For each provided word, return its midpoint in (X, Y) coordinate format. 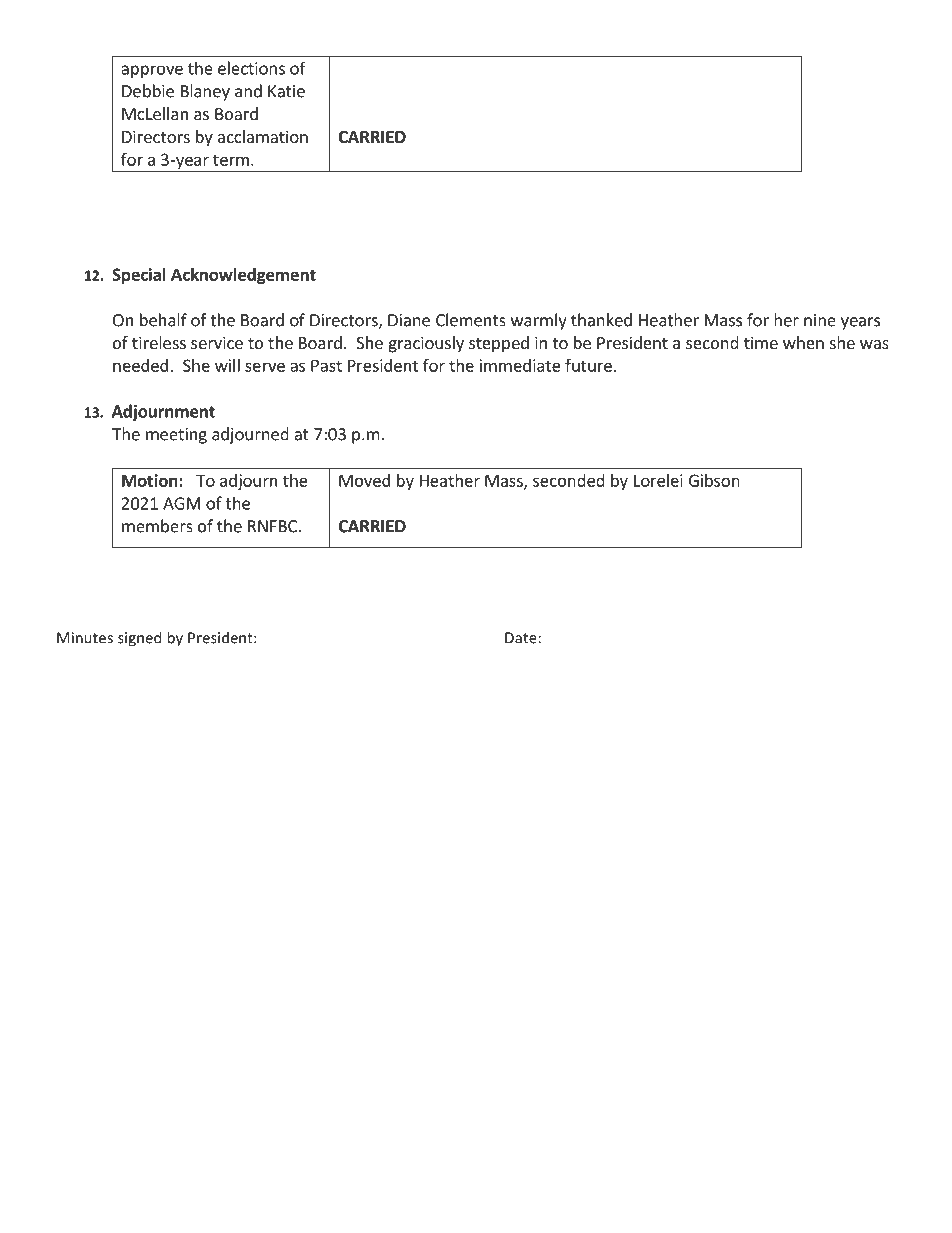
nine (820, 320)
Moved (364, 480)
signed (139, 639)
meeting (176, 436)
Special (139, 276)
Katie (286, 91)
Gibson (714, 480)
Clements (471, 320)
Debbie (148, 91)
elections (251, 68)
